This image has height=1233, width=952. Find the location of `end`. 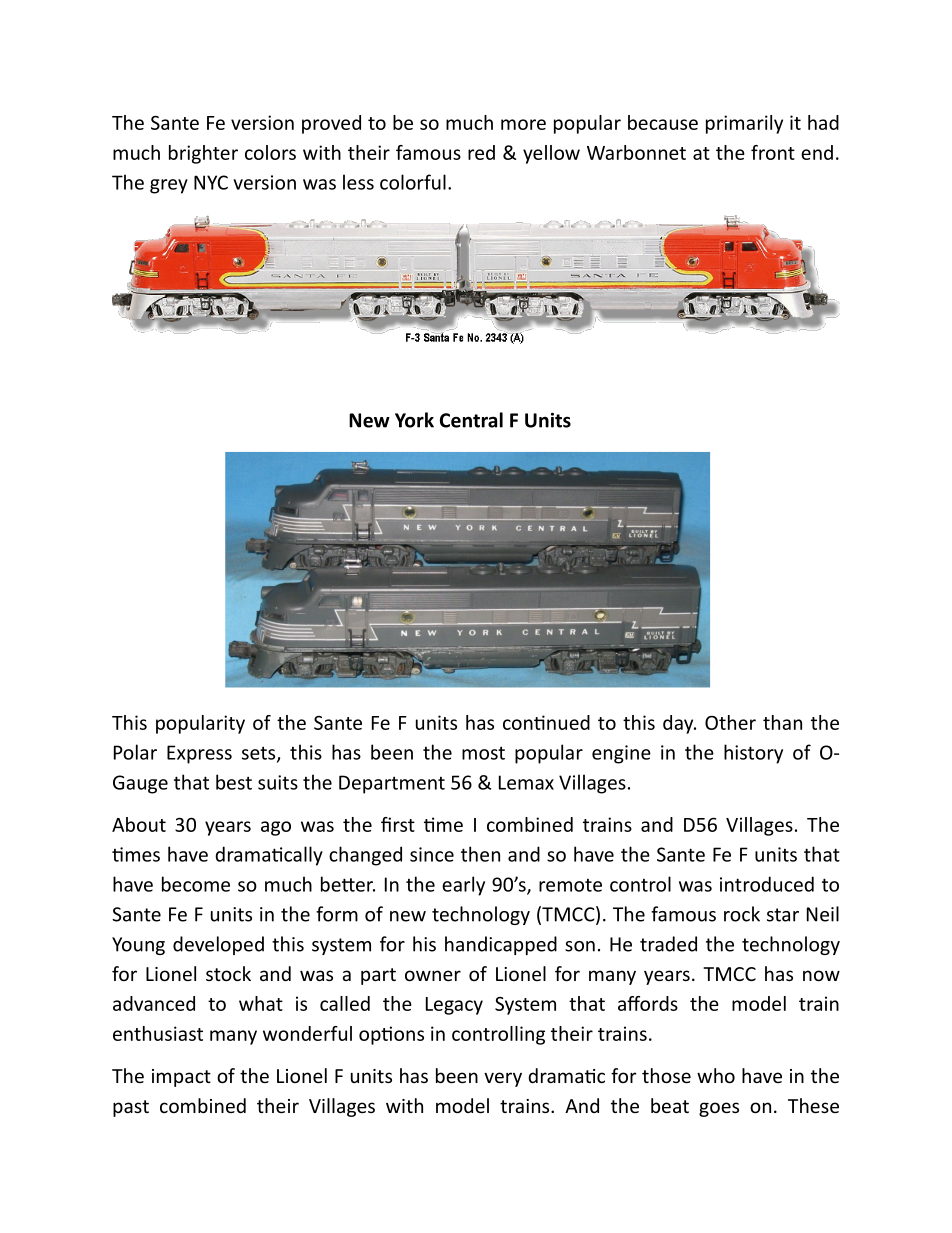

end is located at coordinates (817, 152).
